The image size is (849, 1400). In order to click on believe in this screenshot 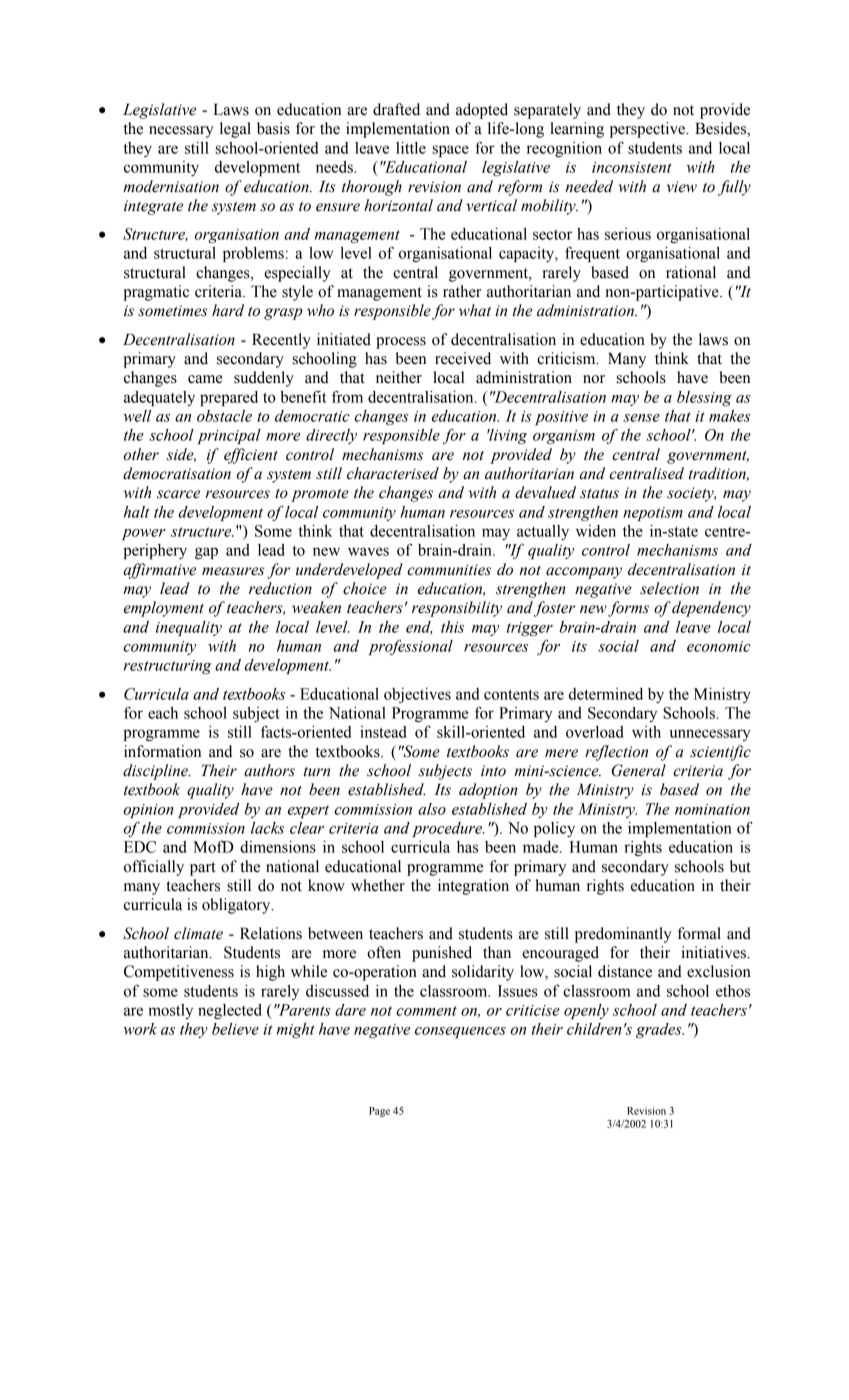, I will do `click(235, 1029)`.
